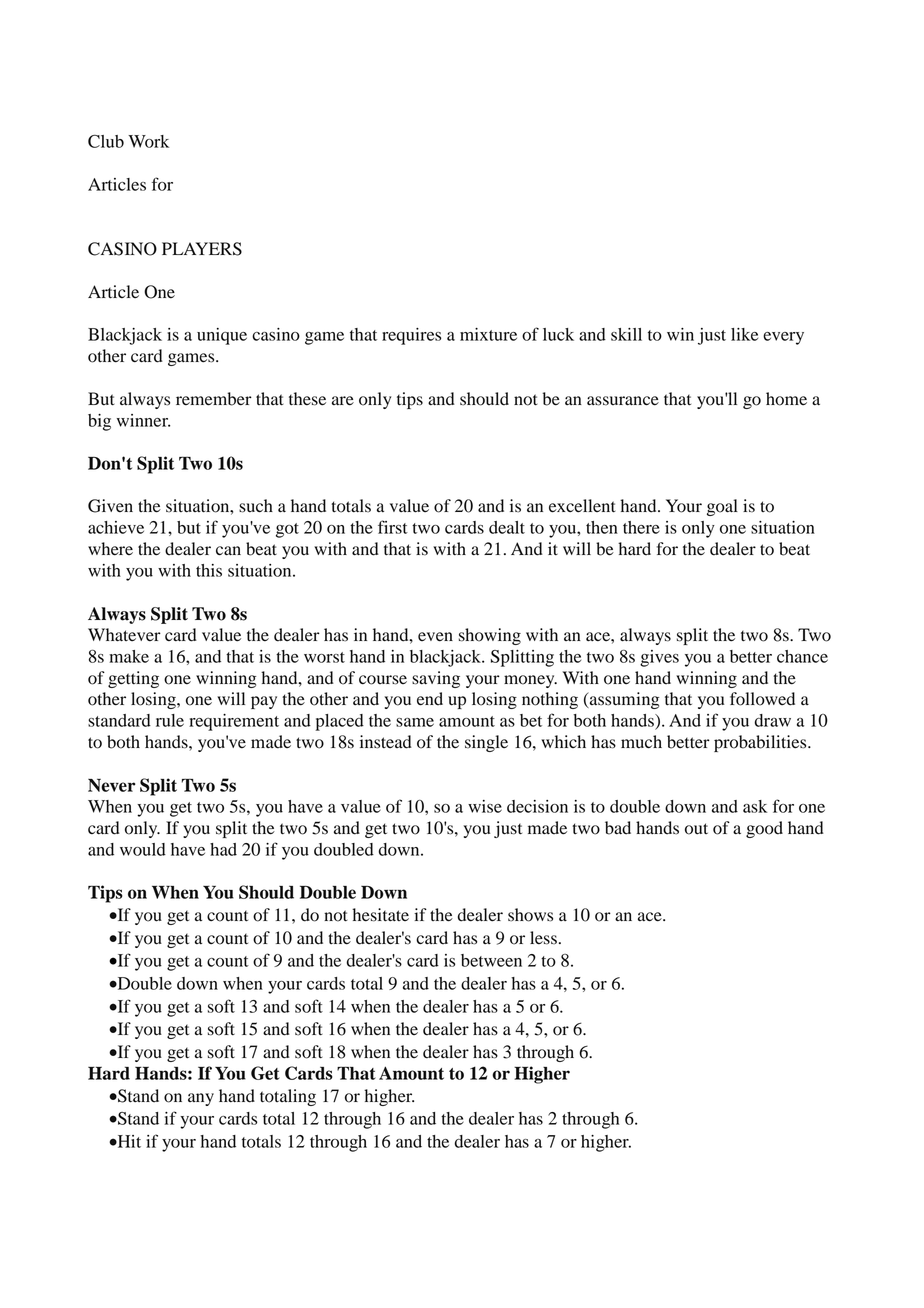 The height and width of the screenshot is (1308, 924). I want to click on mixture, so click(488, 334).
